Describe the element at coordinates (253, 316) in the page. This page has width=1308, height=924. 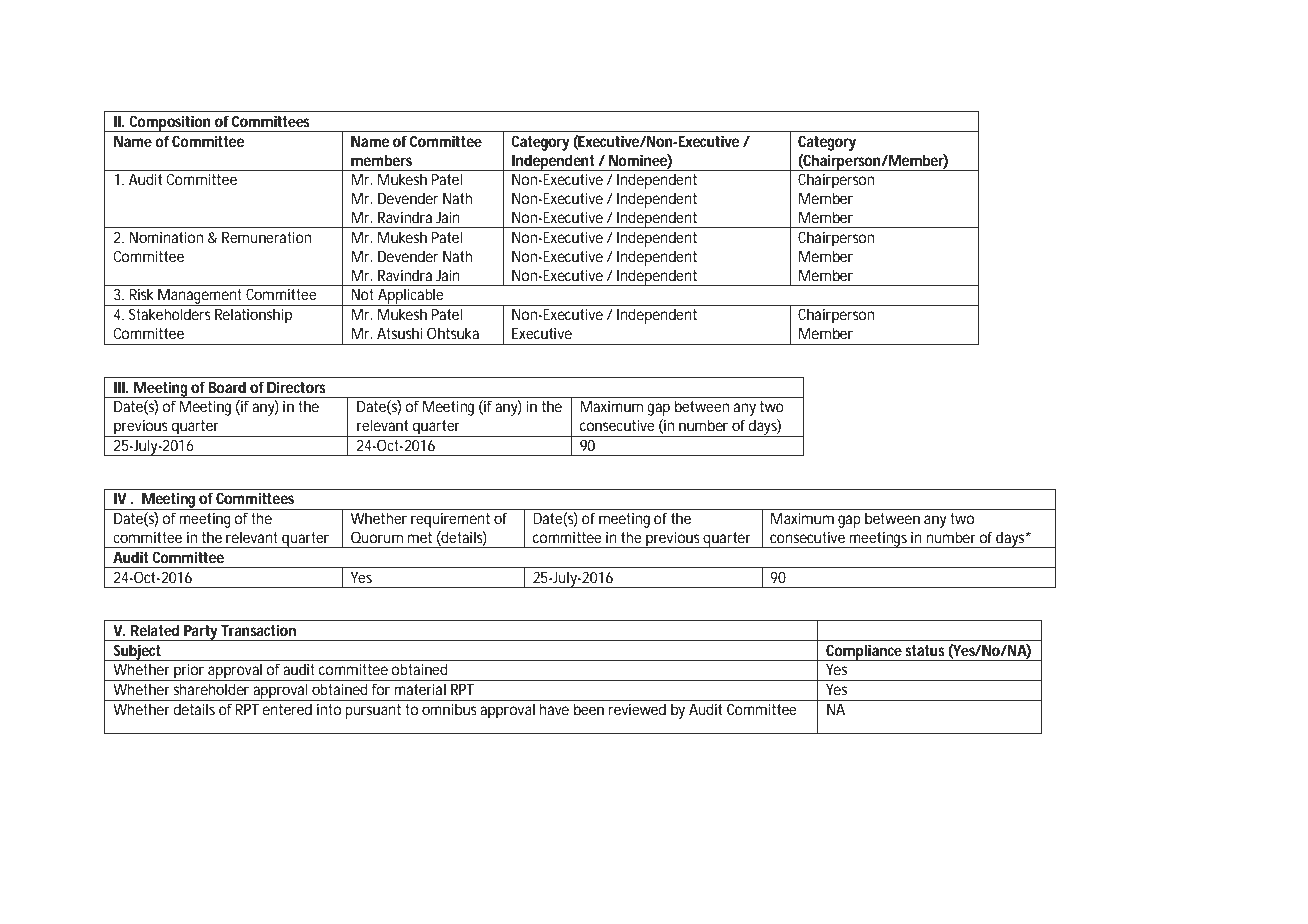
I see `Relationship` at that location.
